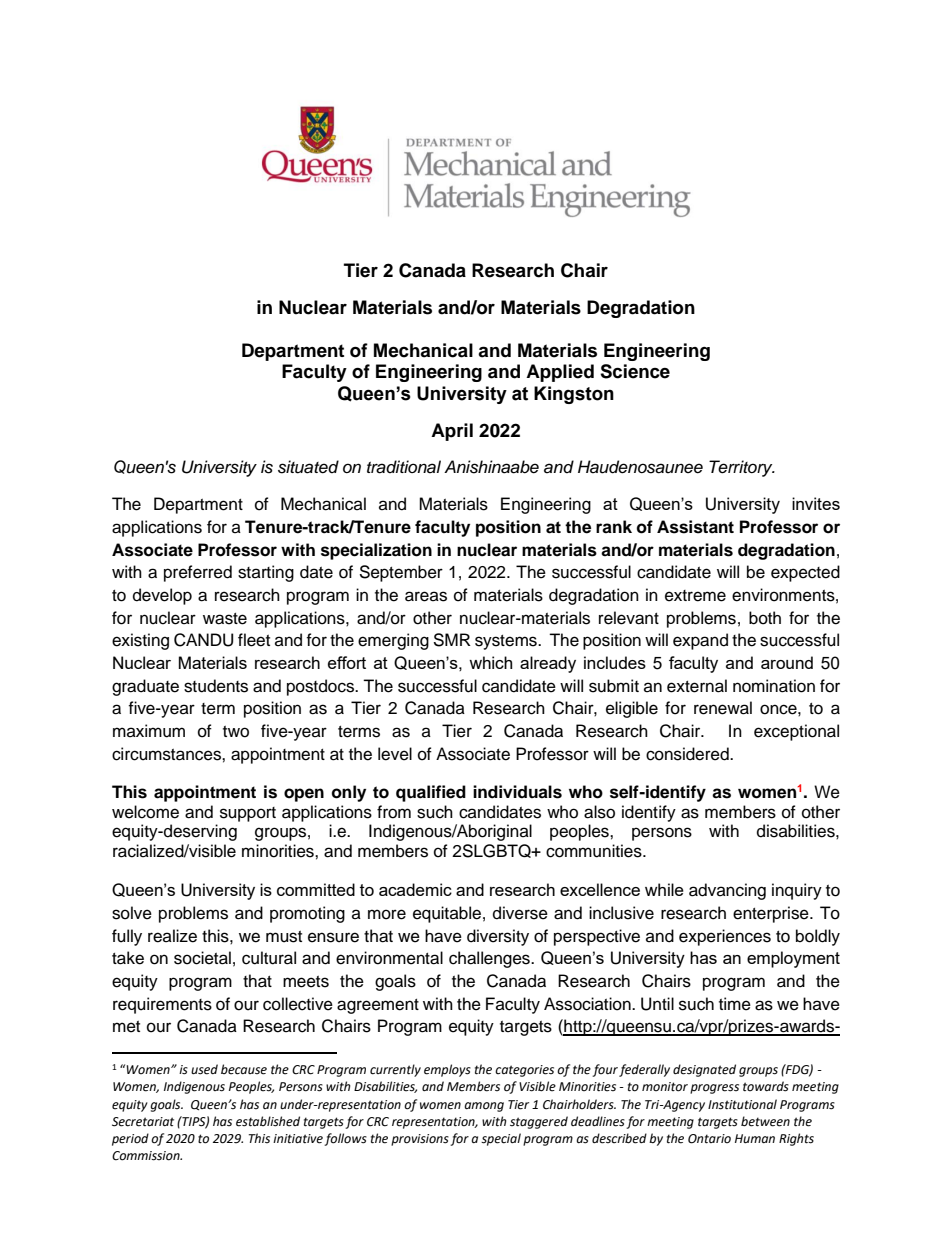 This image has width=952, height=1233. Describe the element at coordinates (635, 371) in the image. I see `Science` at that location.
